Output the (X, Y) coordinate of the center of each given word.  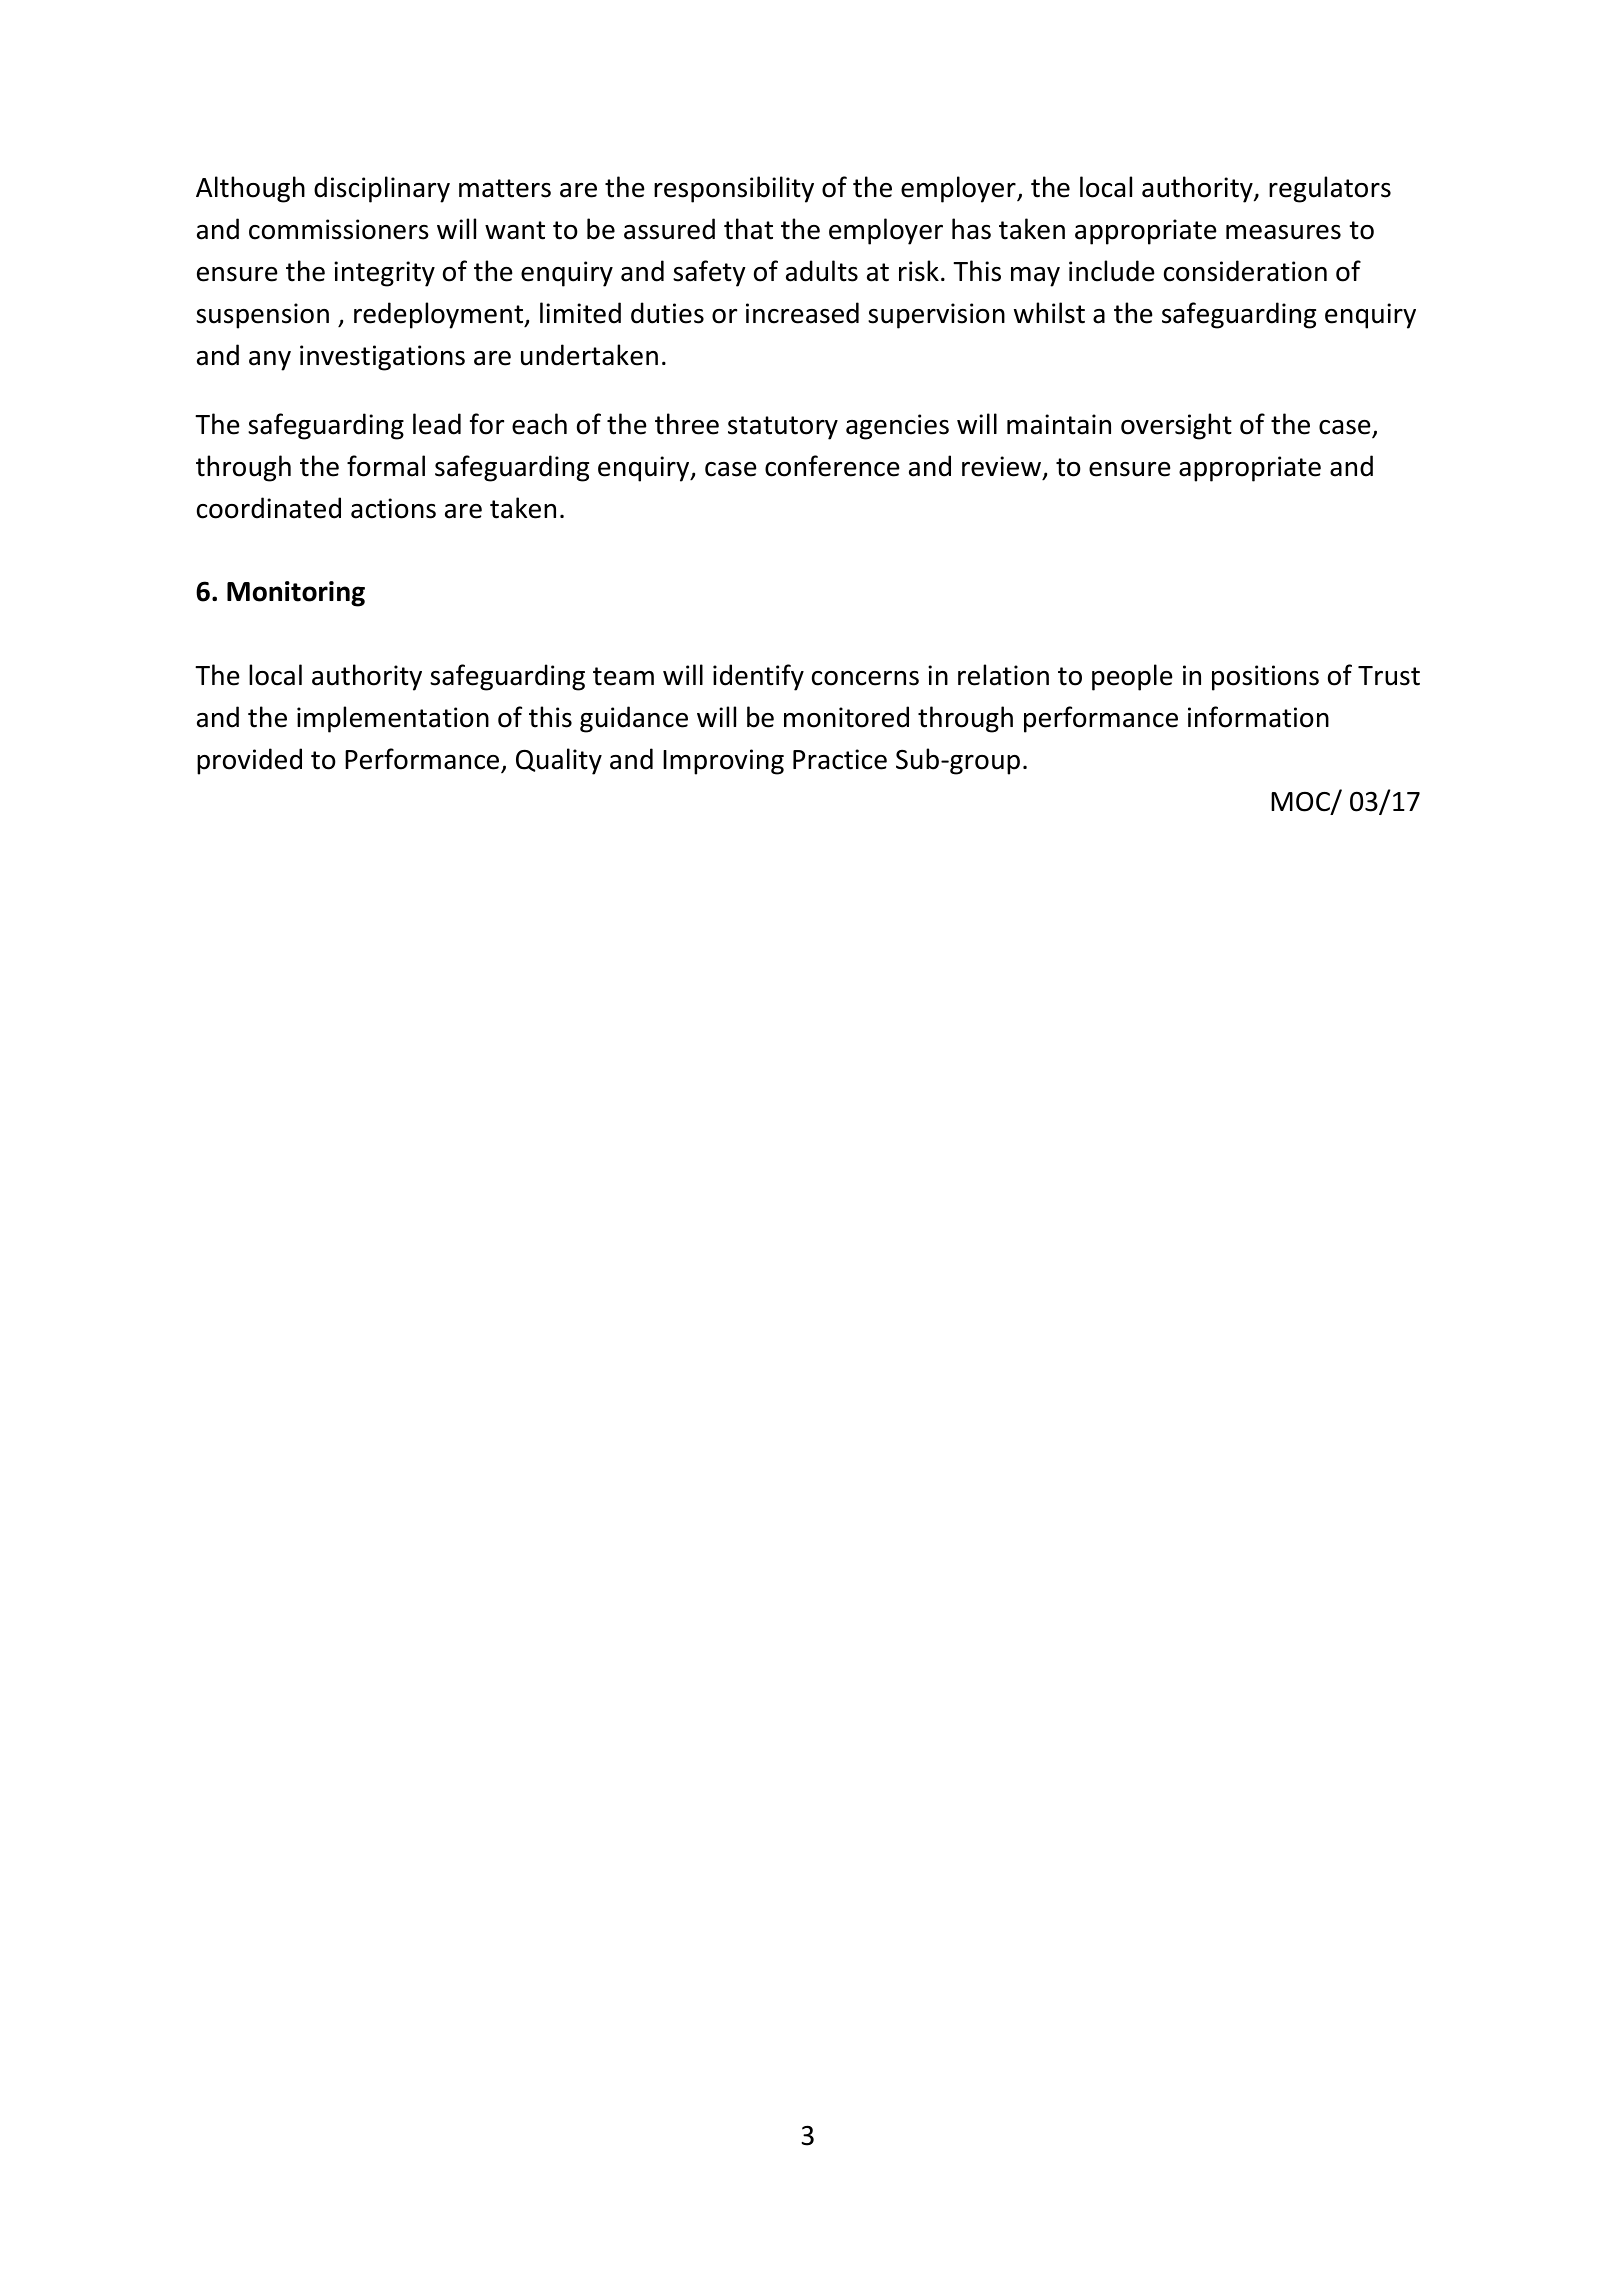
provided (249, 761)
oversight (1176, 426)
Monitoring (296, 594)
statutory (783, 428)
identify (758, 677)
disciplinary (382, 189)
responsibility (734, 189)
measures (1283, 232)
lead (437, 424)
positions (1265, 678)
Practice (840, 759)
